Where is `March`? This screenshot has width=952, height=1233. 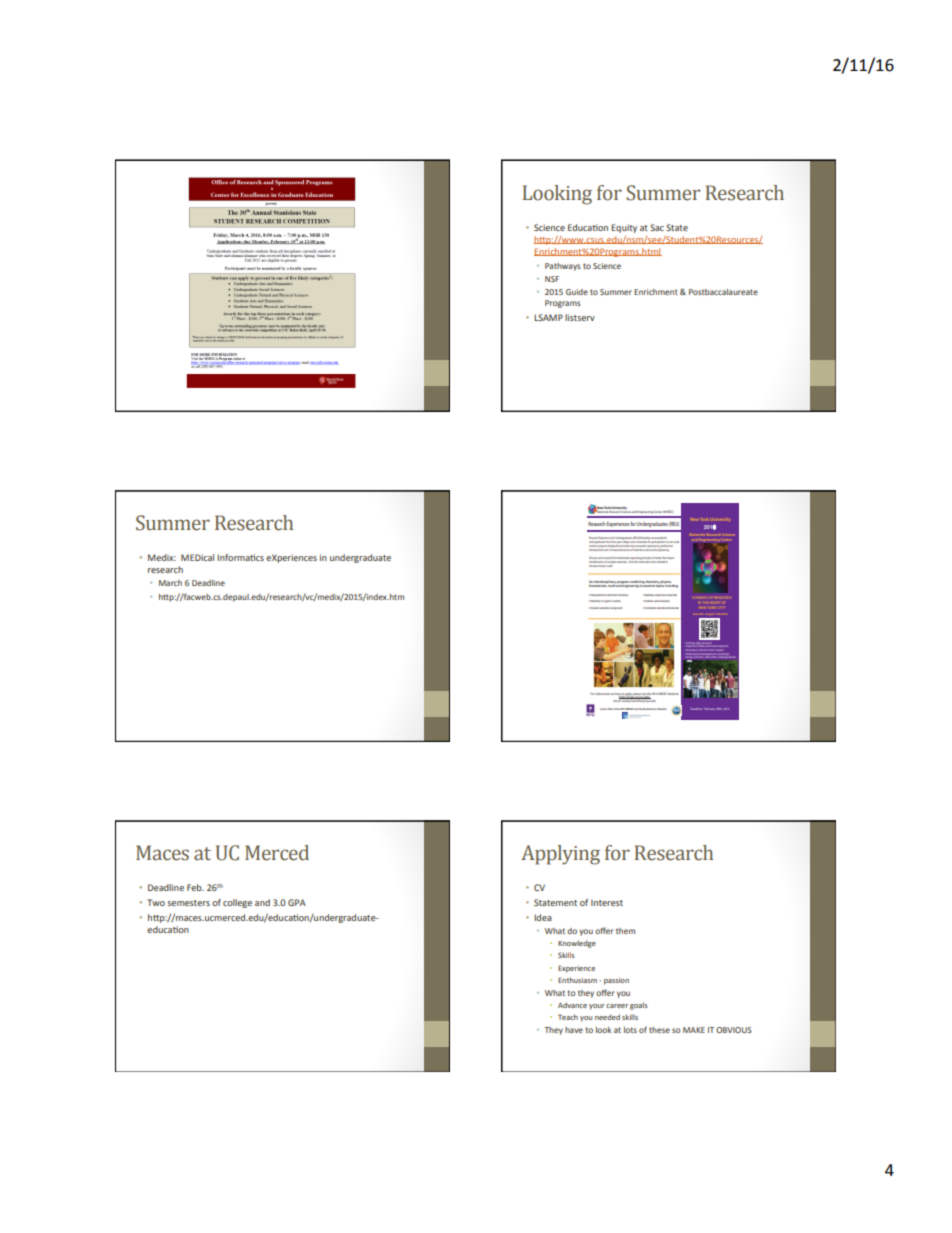 March is located at coordinates (170, 583).
